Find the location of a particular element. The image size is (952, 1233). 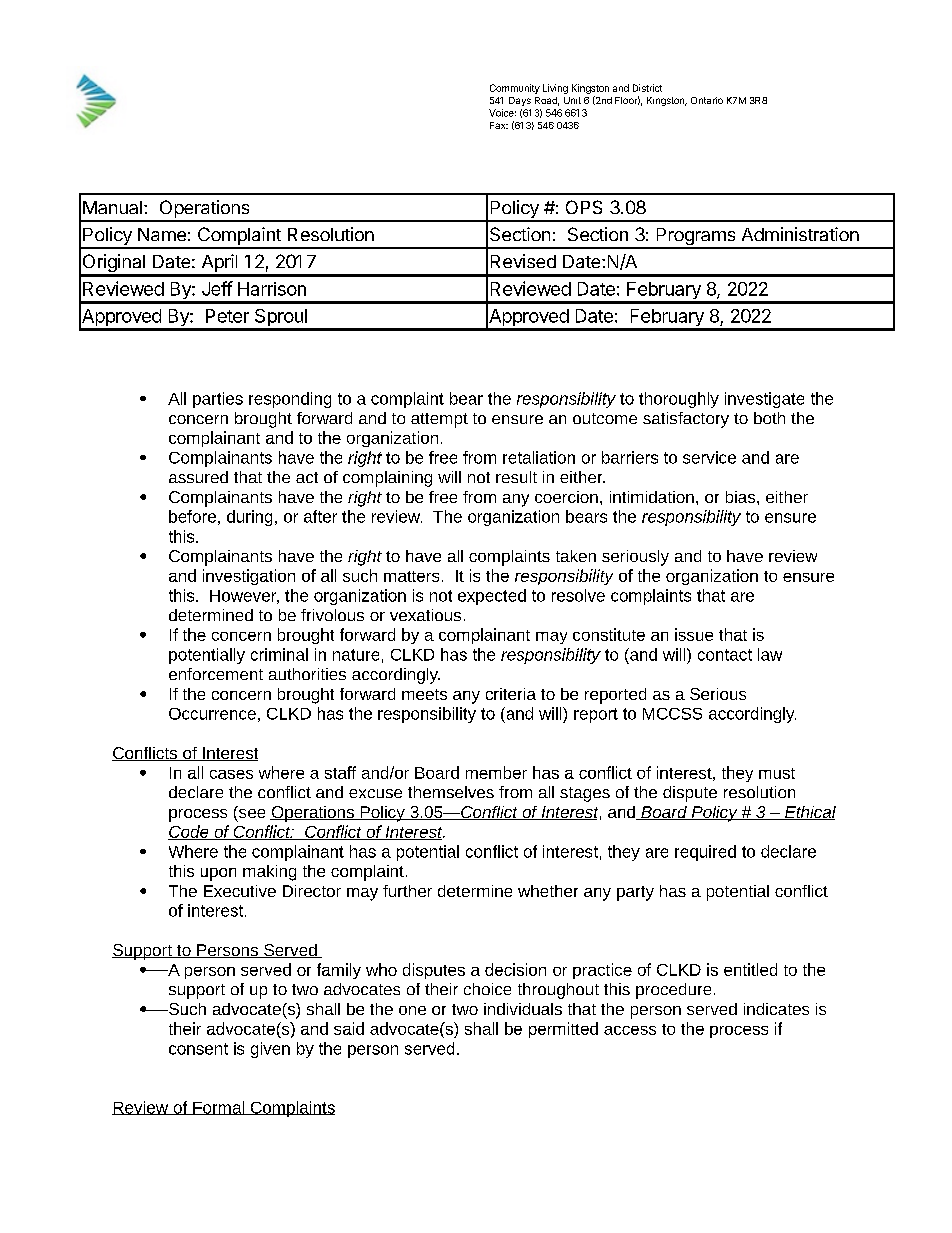

must is located at coordinates (777, 773).
